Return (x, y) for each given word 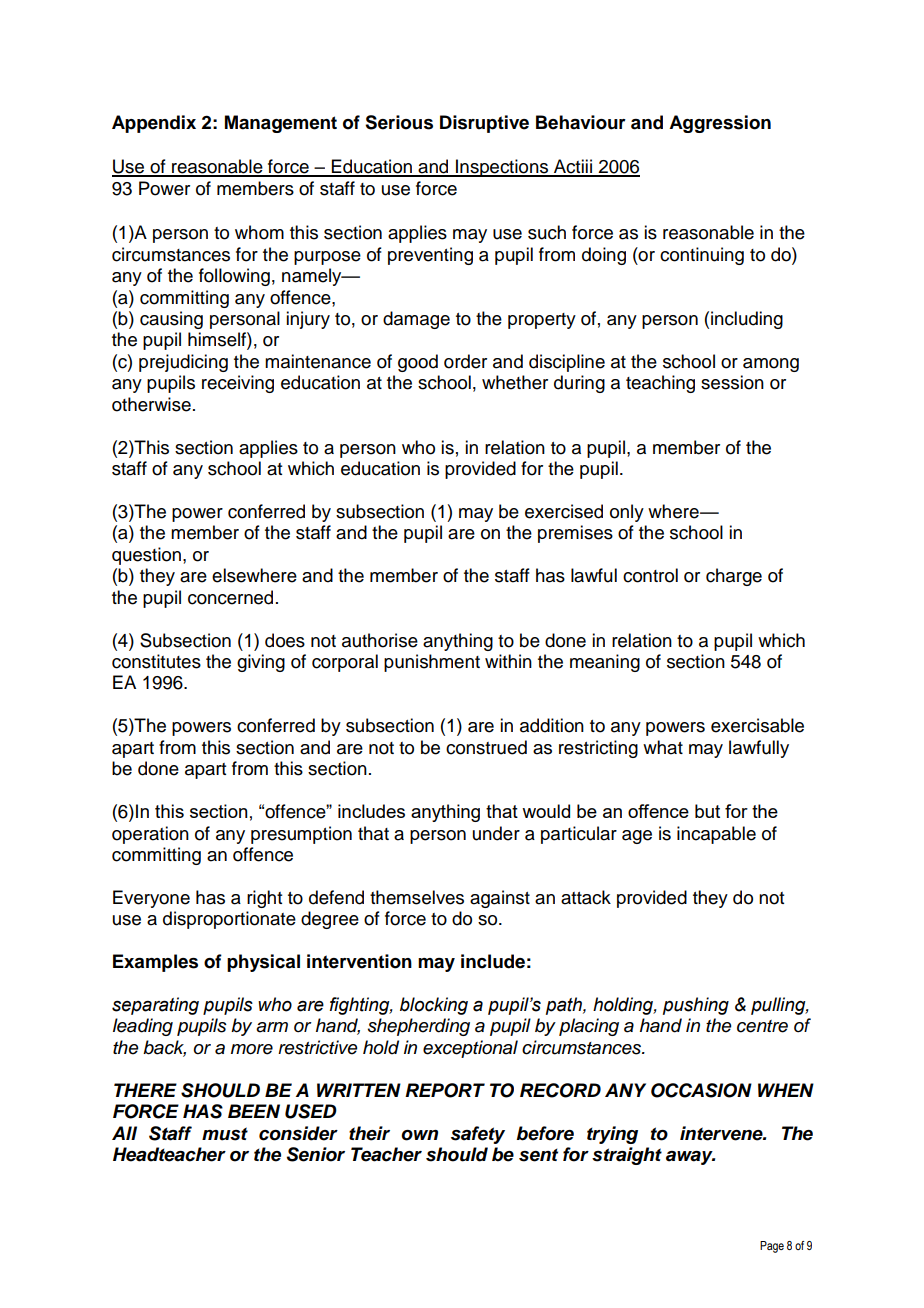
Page (772, 1247)
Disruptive (484, 124)
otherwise (151, 404)
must (225, 1134)
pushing (696, 1006)
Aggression (720, 124)
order (465, 361)
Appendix (154, 124)
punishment (432, 663)
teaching (660, 384)
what (663, 747)
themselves (417, 897)
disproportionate (229, 920)
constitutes (156, 661)
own (419, 1135)
